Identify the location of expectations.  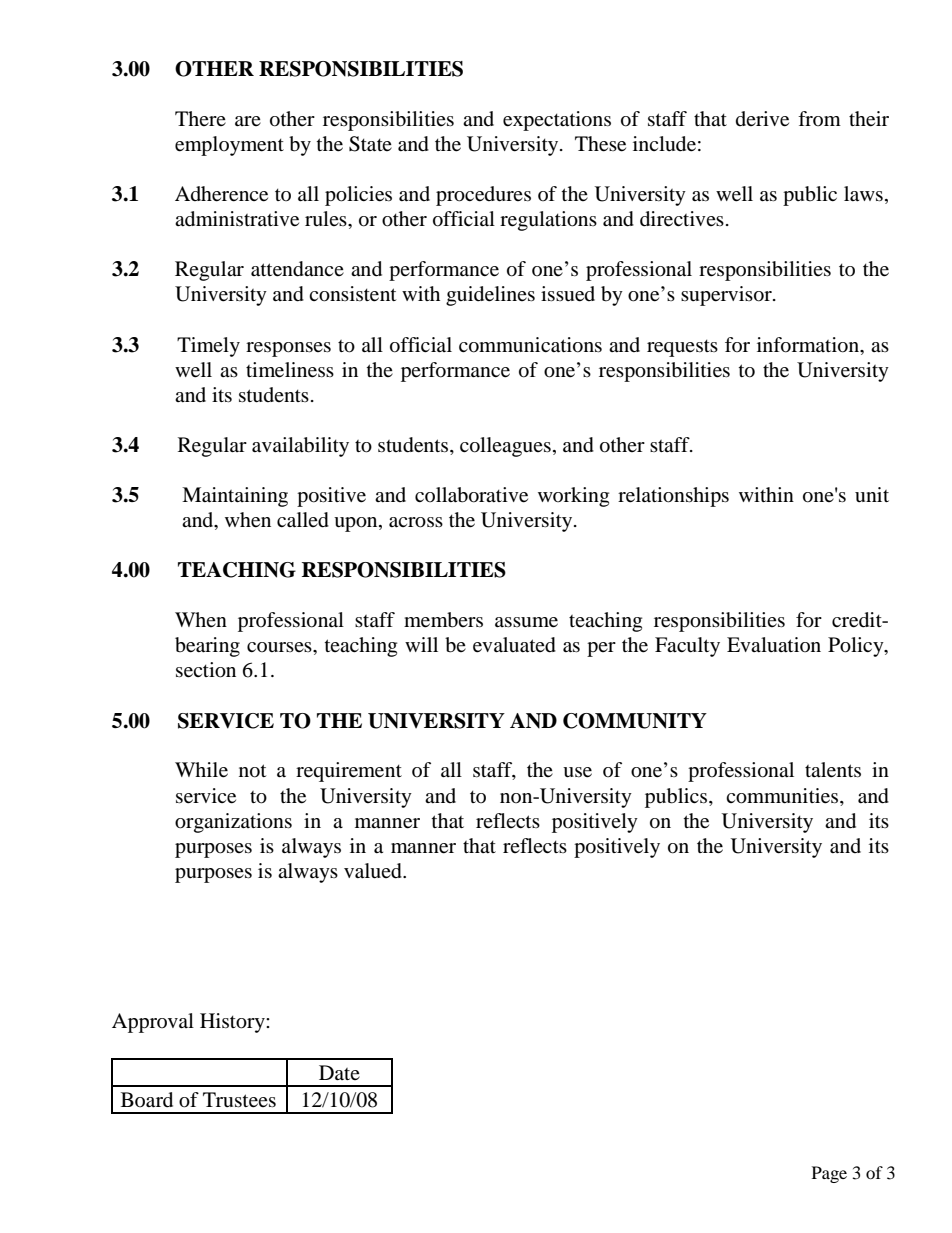
(557, 121).
